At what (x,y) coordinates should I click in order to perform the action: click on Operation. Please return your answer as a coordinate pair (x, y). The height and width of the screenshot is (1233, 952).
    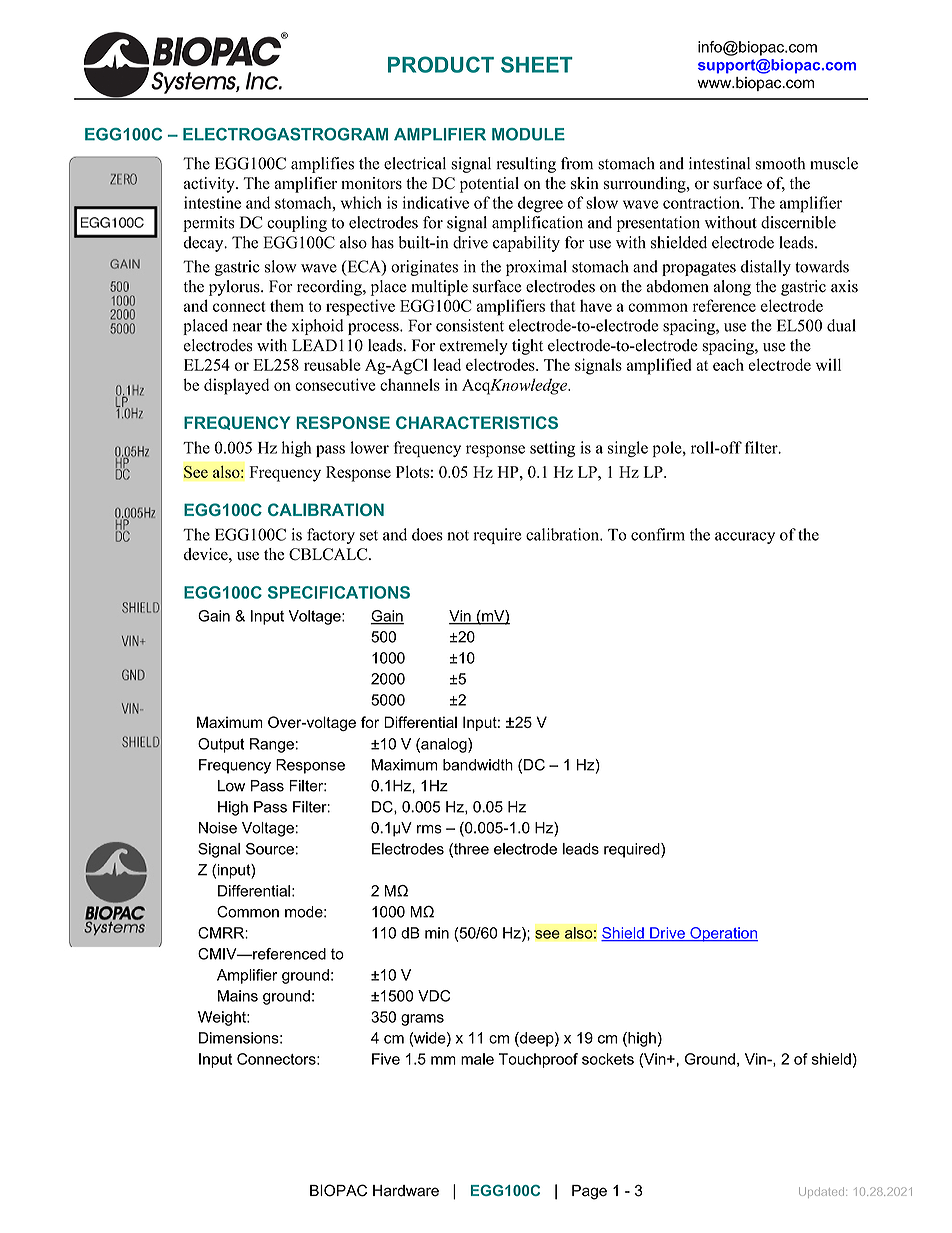
    Looking at the image, I should click on (723, 934).
